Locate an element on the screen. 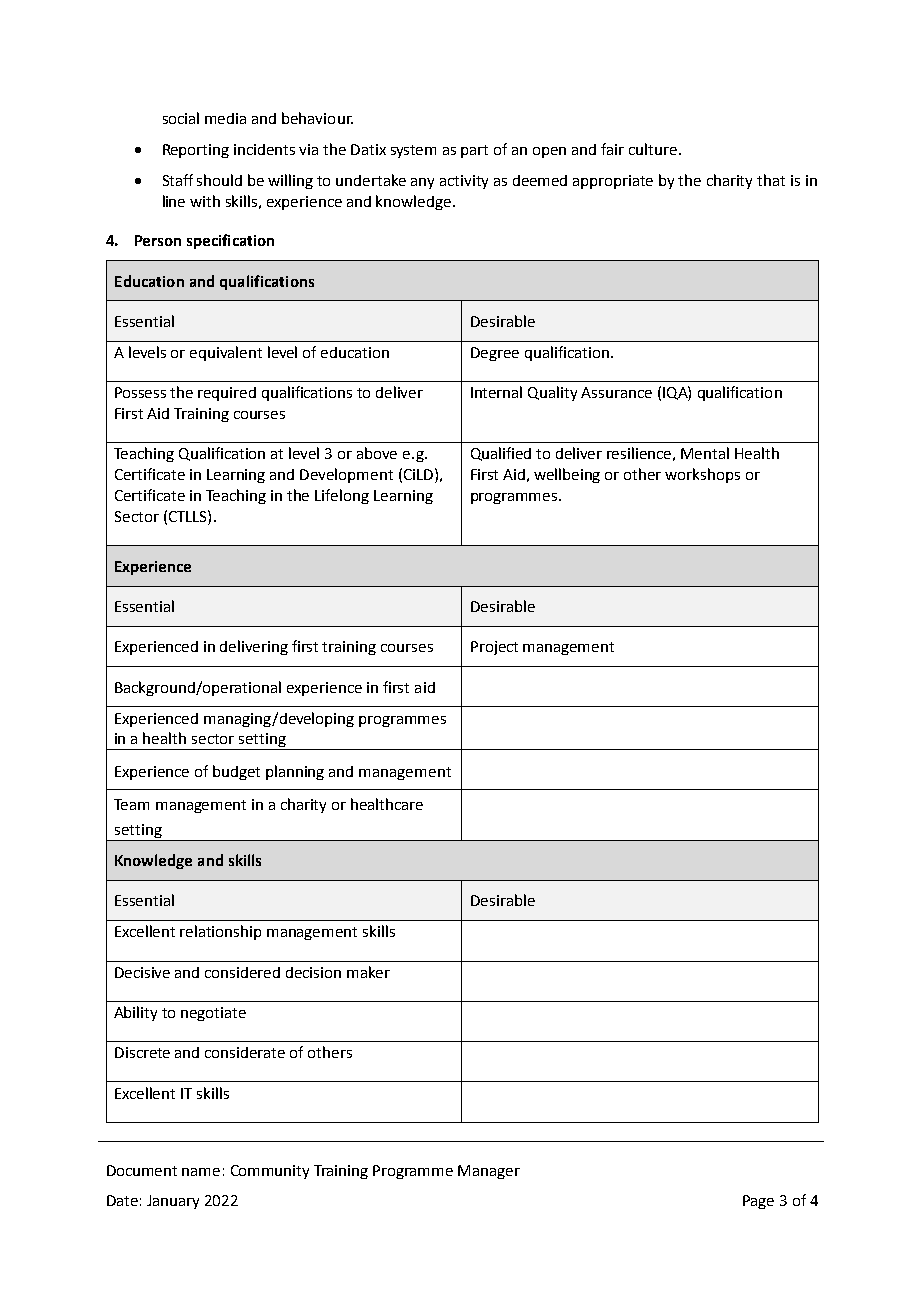 The width and height of the screenshot is (924, 1309). workshops is located at coordinates (702, 475).
